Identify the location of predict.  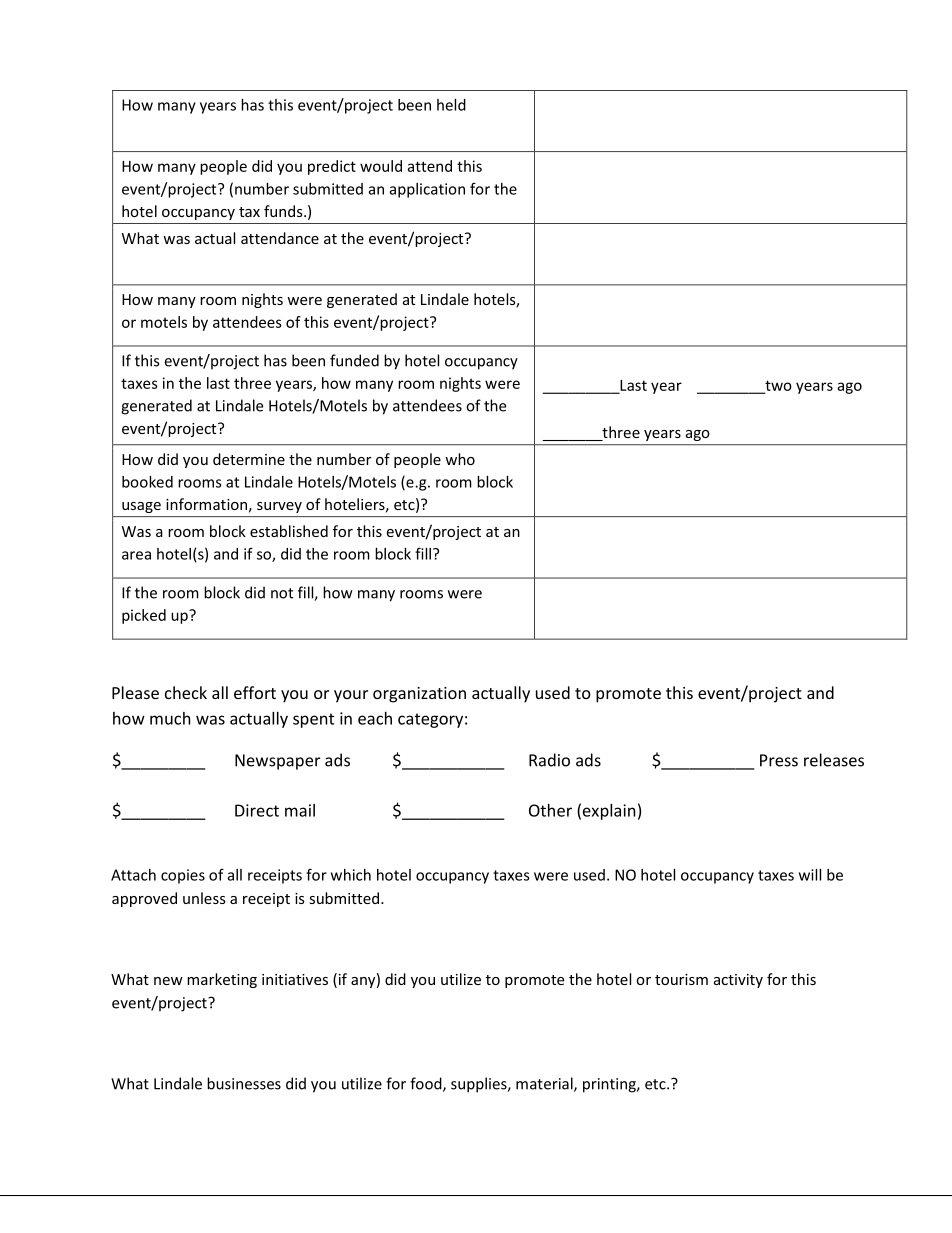
(332, 167).
